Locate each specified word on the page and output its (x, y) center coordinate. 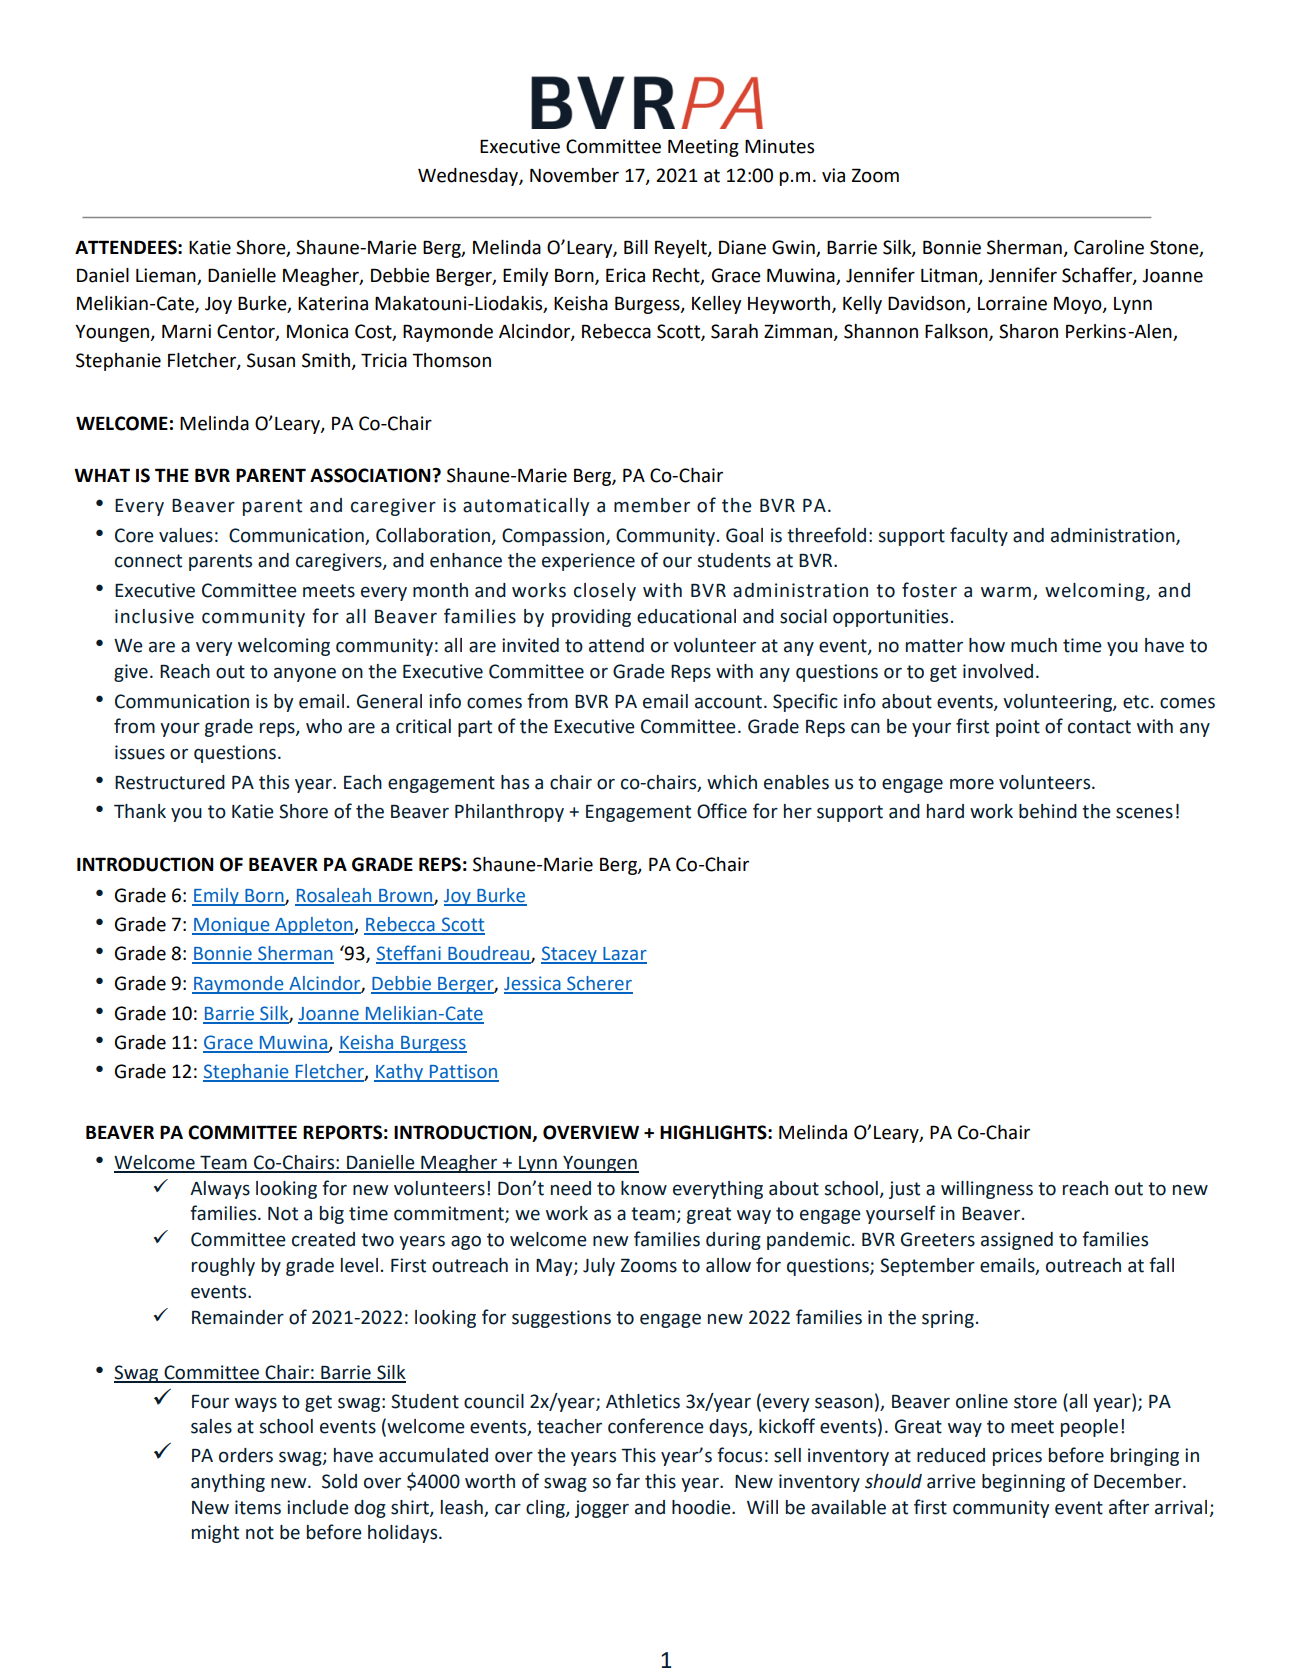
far (628, 1481)
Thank (140, 811)
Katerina (333, 303)
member (652, 505)
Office (722, 811)
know (644, 1188)
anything (228, 1483)
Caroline (1109, 247)
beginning (1023, 1483)
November (574, 175)
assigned (1017, 1241)
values (186, 535)
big (332, 1215)
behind (1048, 811)
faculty (979, 536)
